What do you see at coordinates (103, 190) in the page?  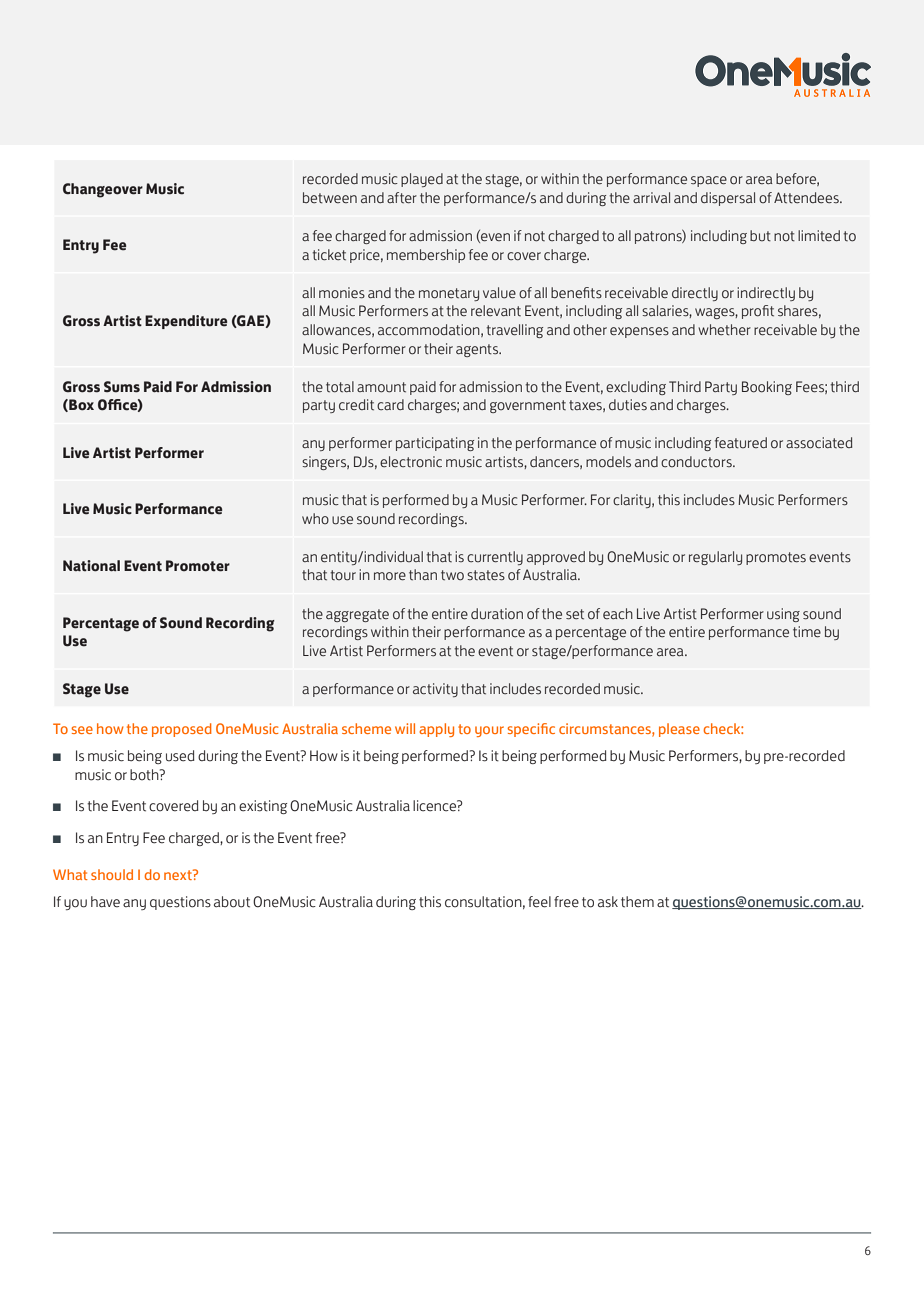 I see `Changeover` at bounding box center [103, 190].
